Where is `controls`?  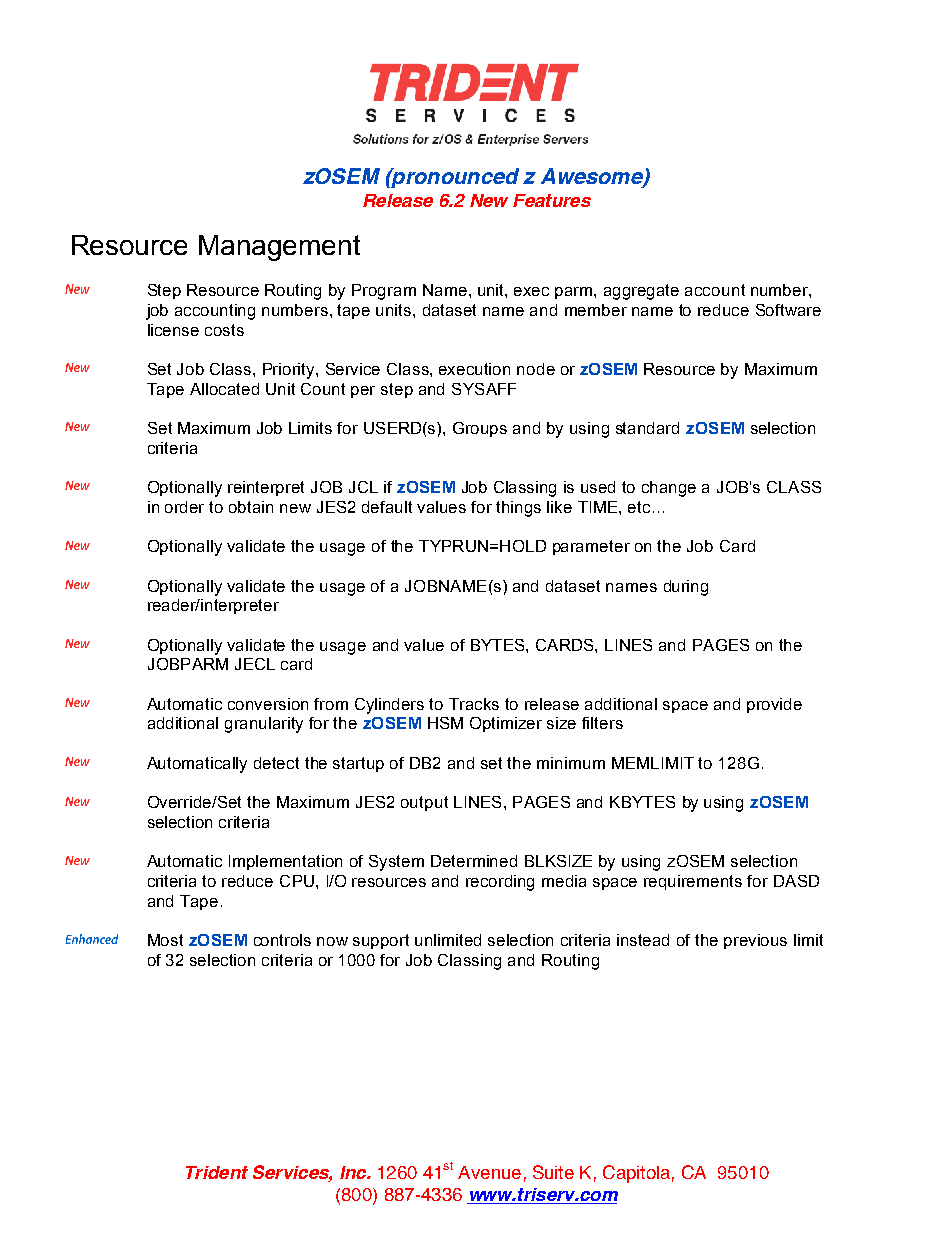 controls is located at coordinates (282, 940).
